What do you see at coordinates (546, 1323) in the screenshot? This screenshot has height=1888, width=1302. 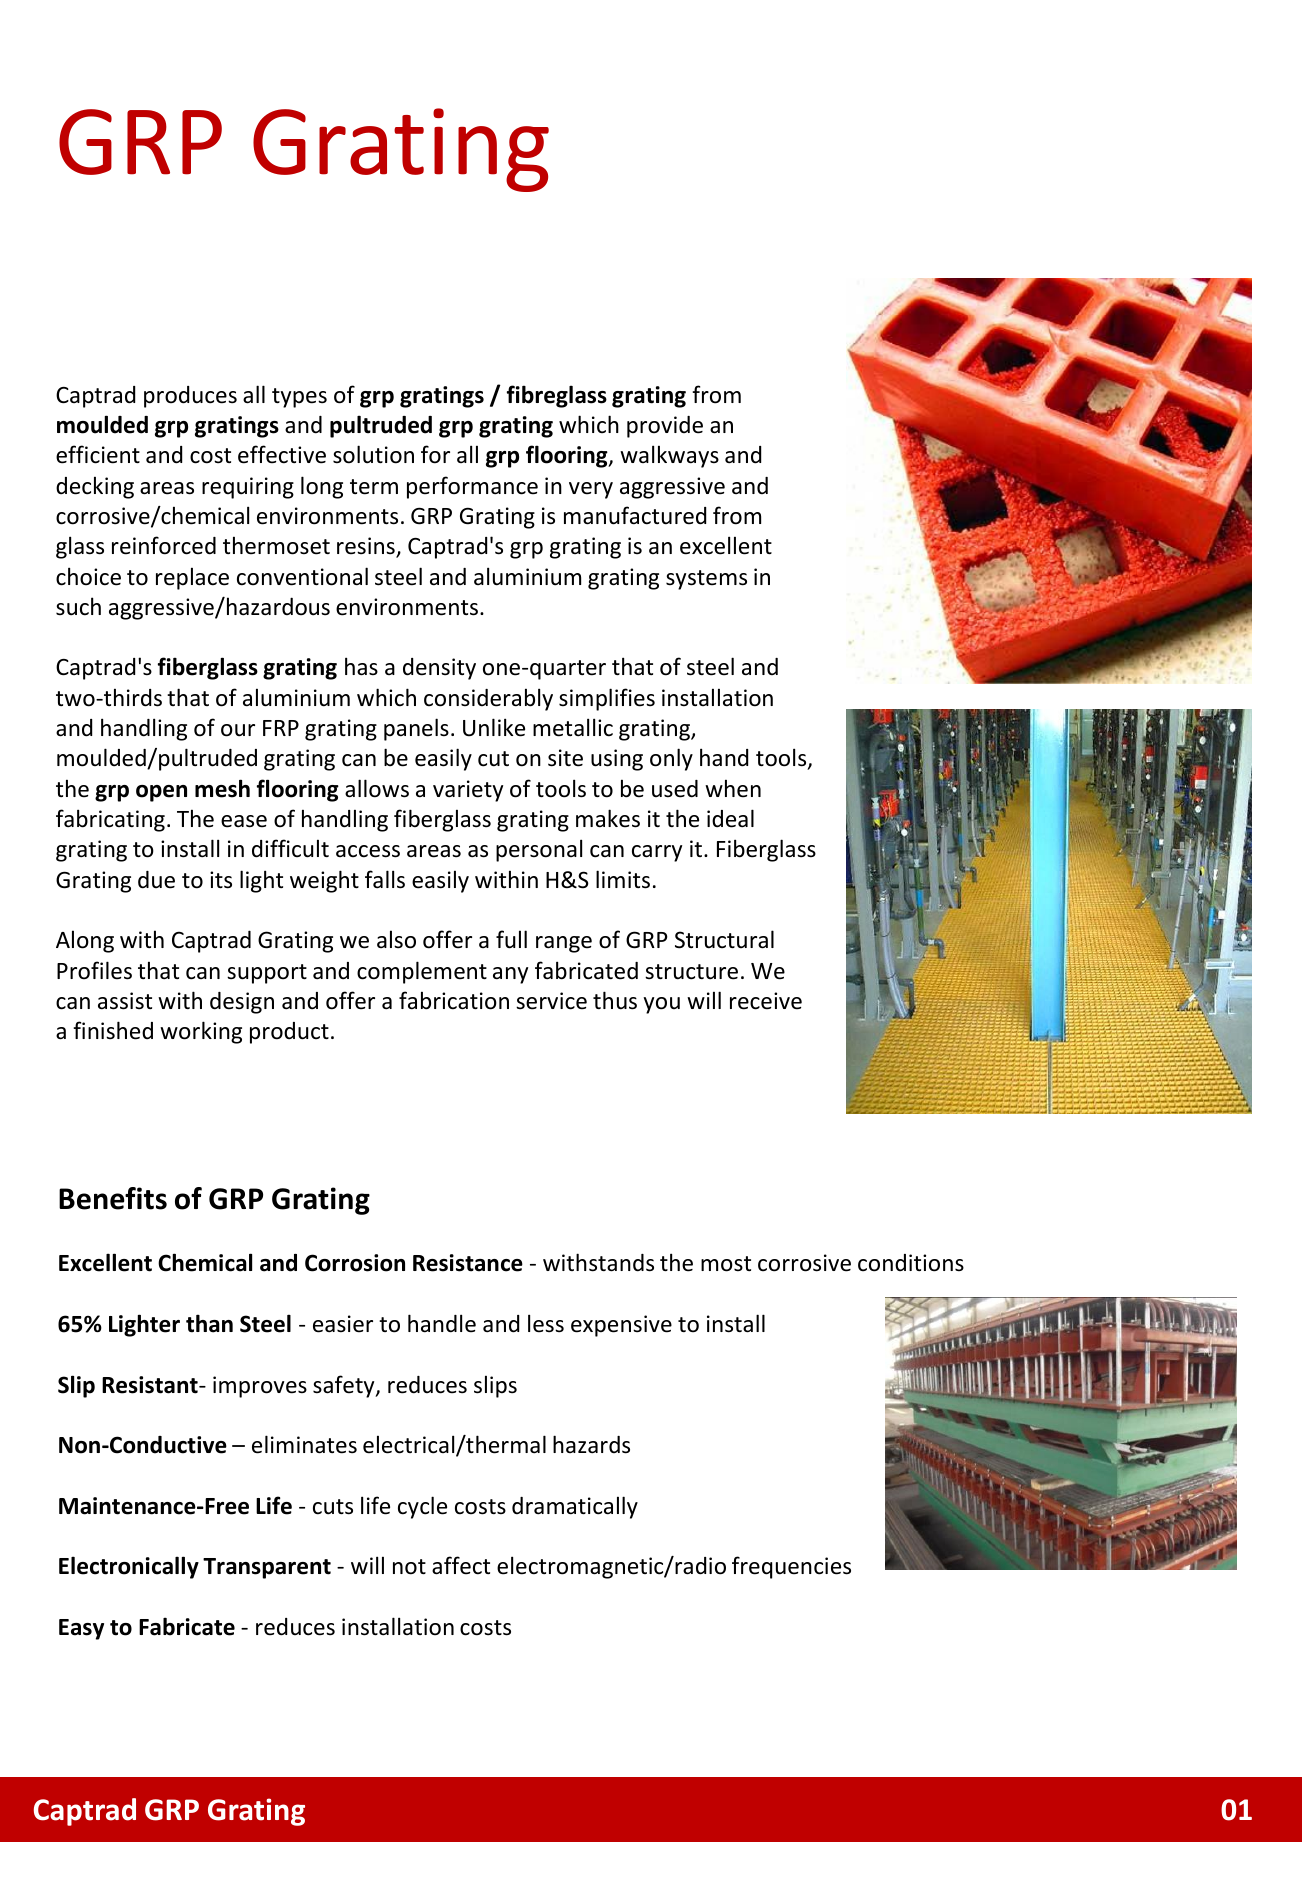 I see `less` at bounding box center [546, 1323].
